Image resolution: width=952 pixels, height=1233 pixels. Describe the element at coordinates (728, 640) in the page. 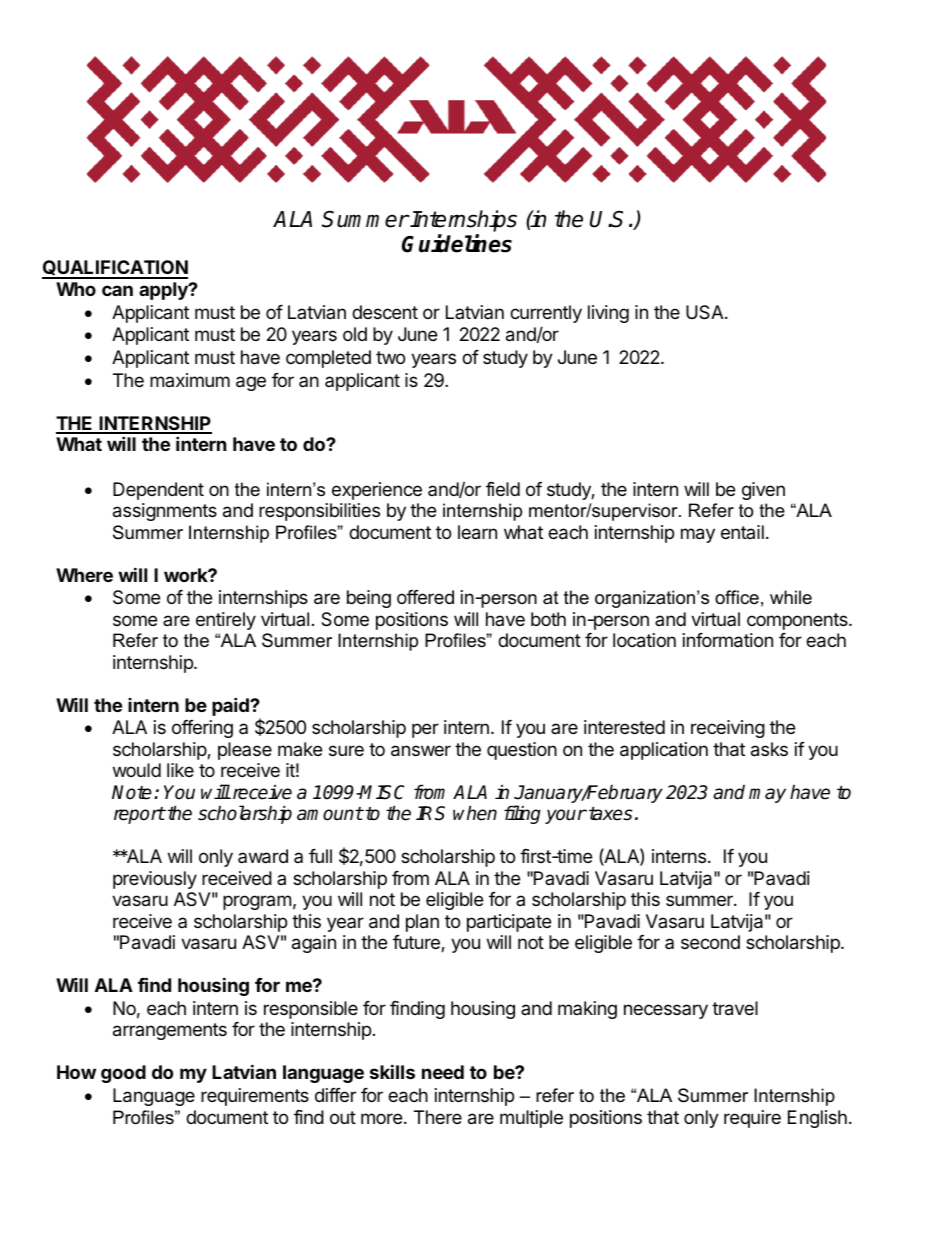

I see `information` at that location.
